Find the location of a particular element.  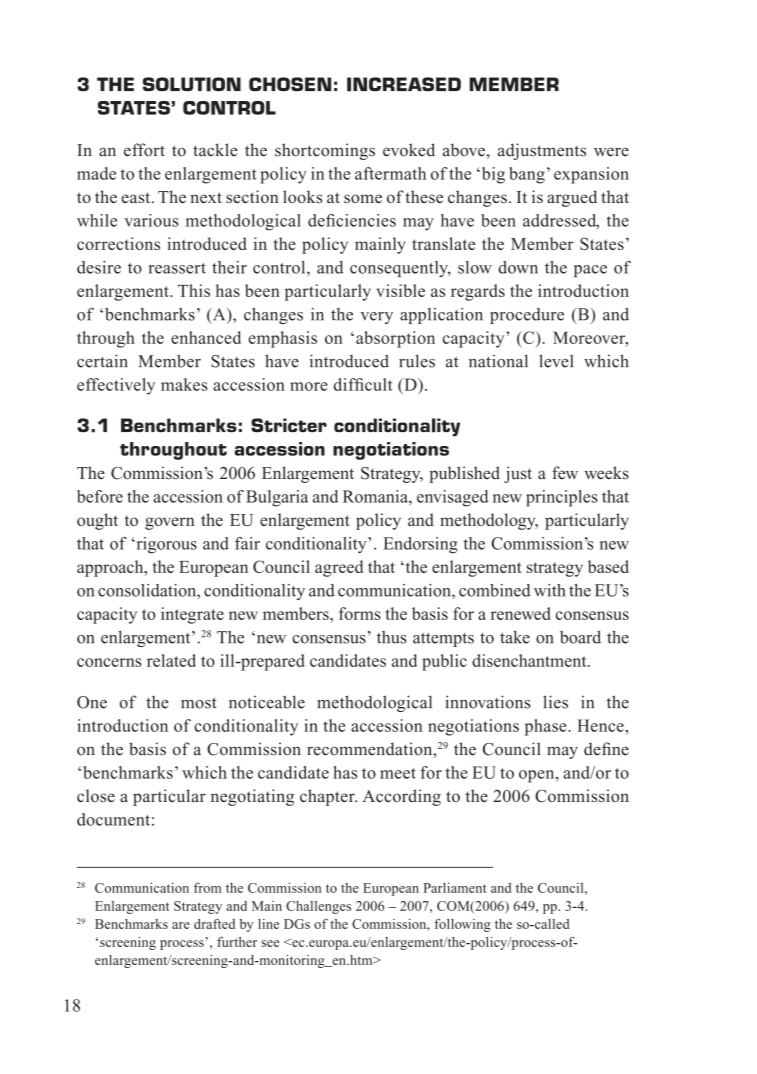

principles is located at coordinates (562, 498).
